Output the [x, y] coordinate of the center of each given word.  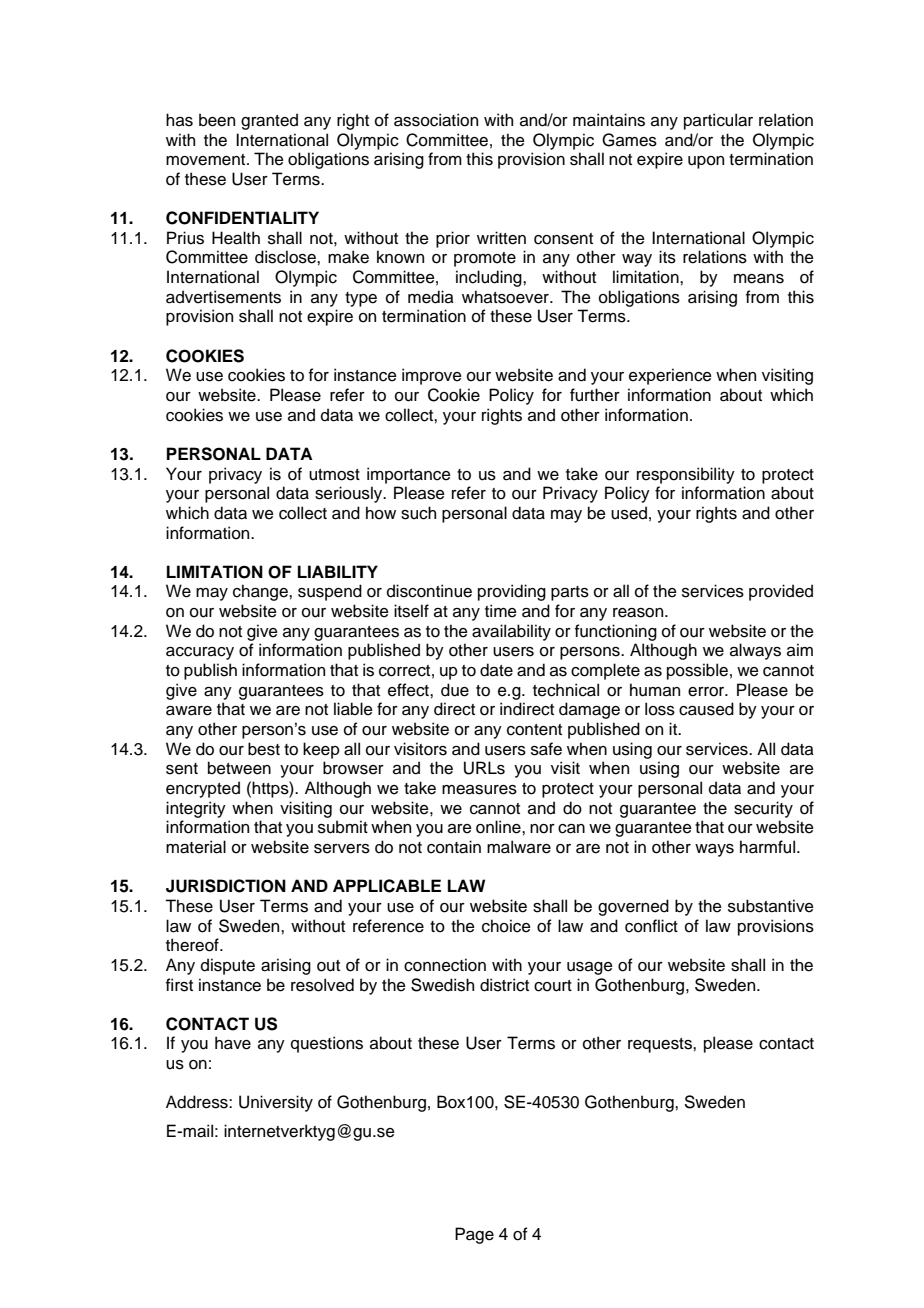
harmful [767, 847]
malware [519, 847]
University [276, 1103]
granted [269, 121]
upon [706, 162]
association [436, 120]
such [418, 513]
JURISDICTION [226, 886]
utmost [334, 475]
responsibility [686, 475]
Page [474, 1235]
